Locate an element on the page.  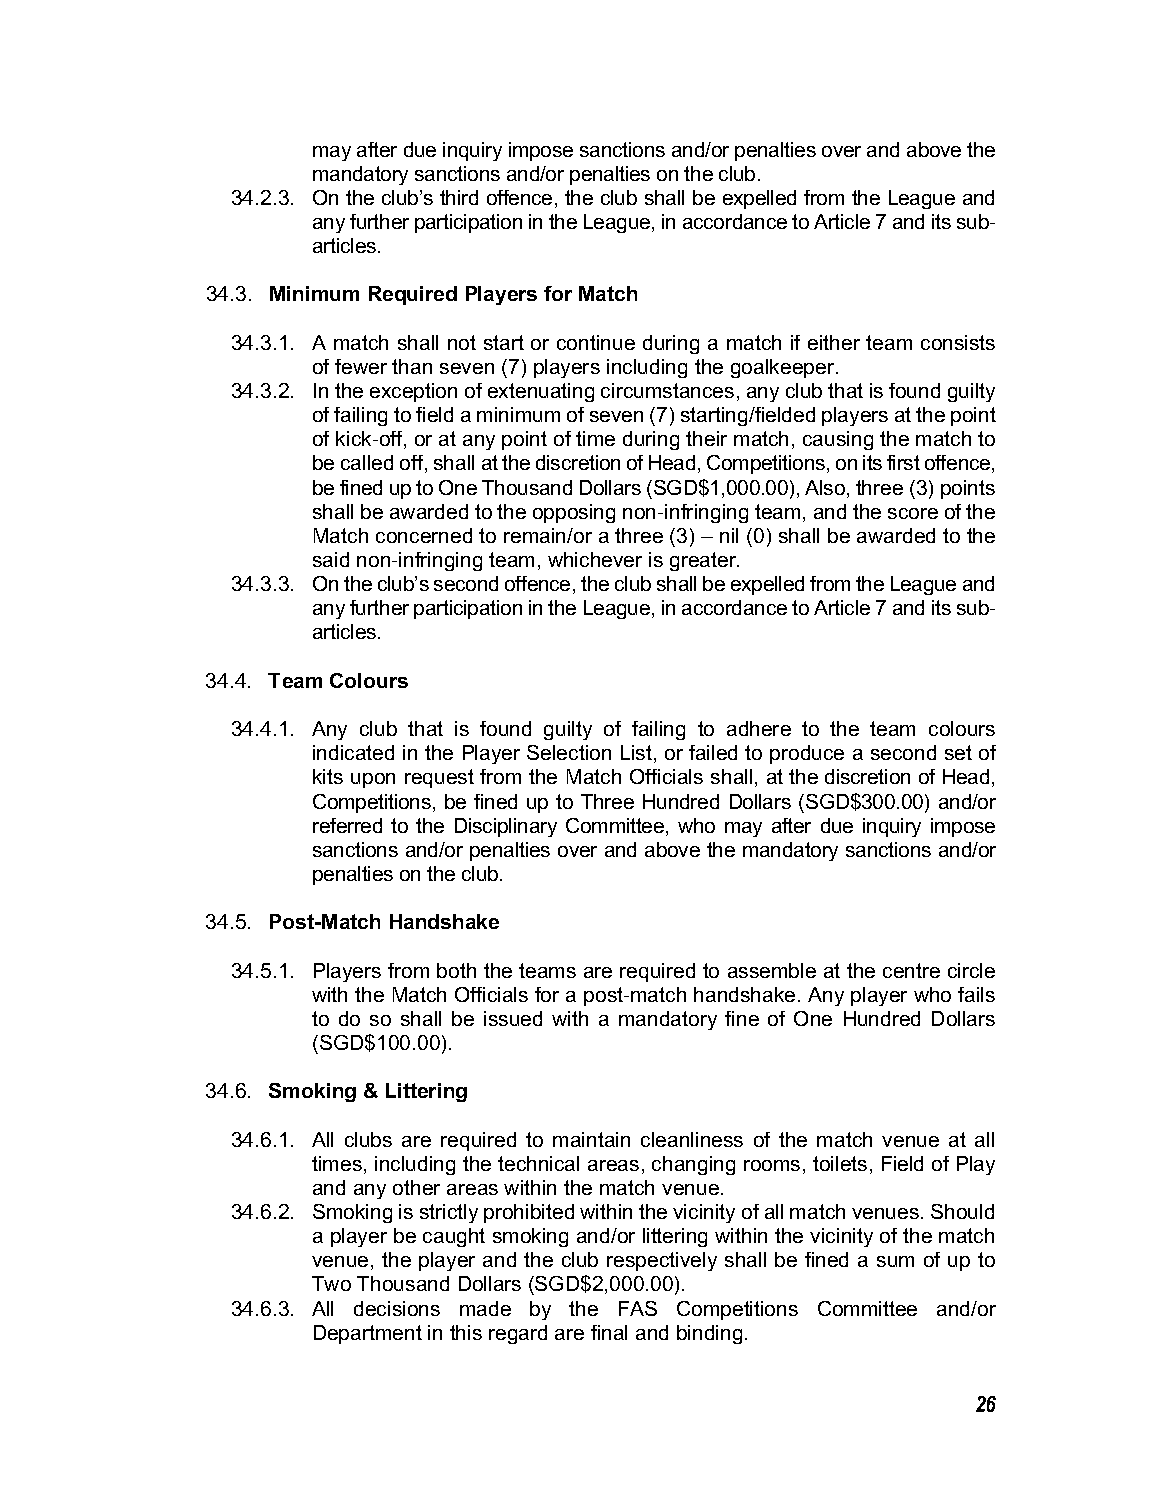
third is located at coordinates (459, 197).
